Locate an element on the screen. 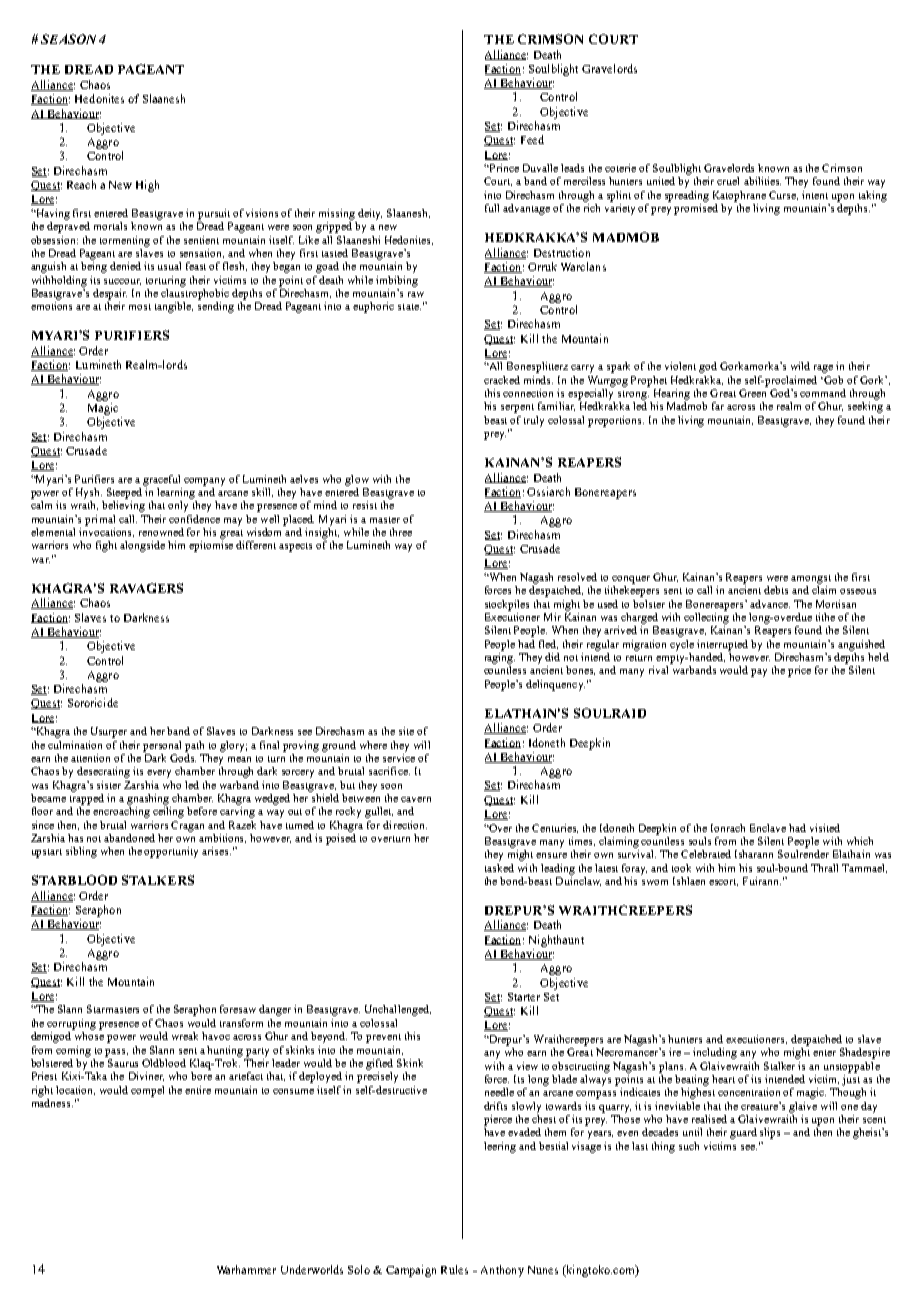 The image size is (924, 1308). Starter is located at coordinates (524, 997).
